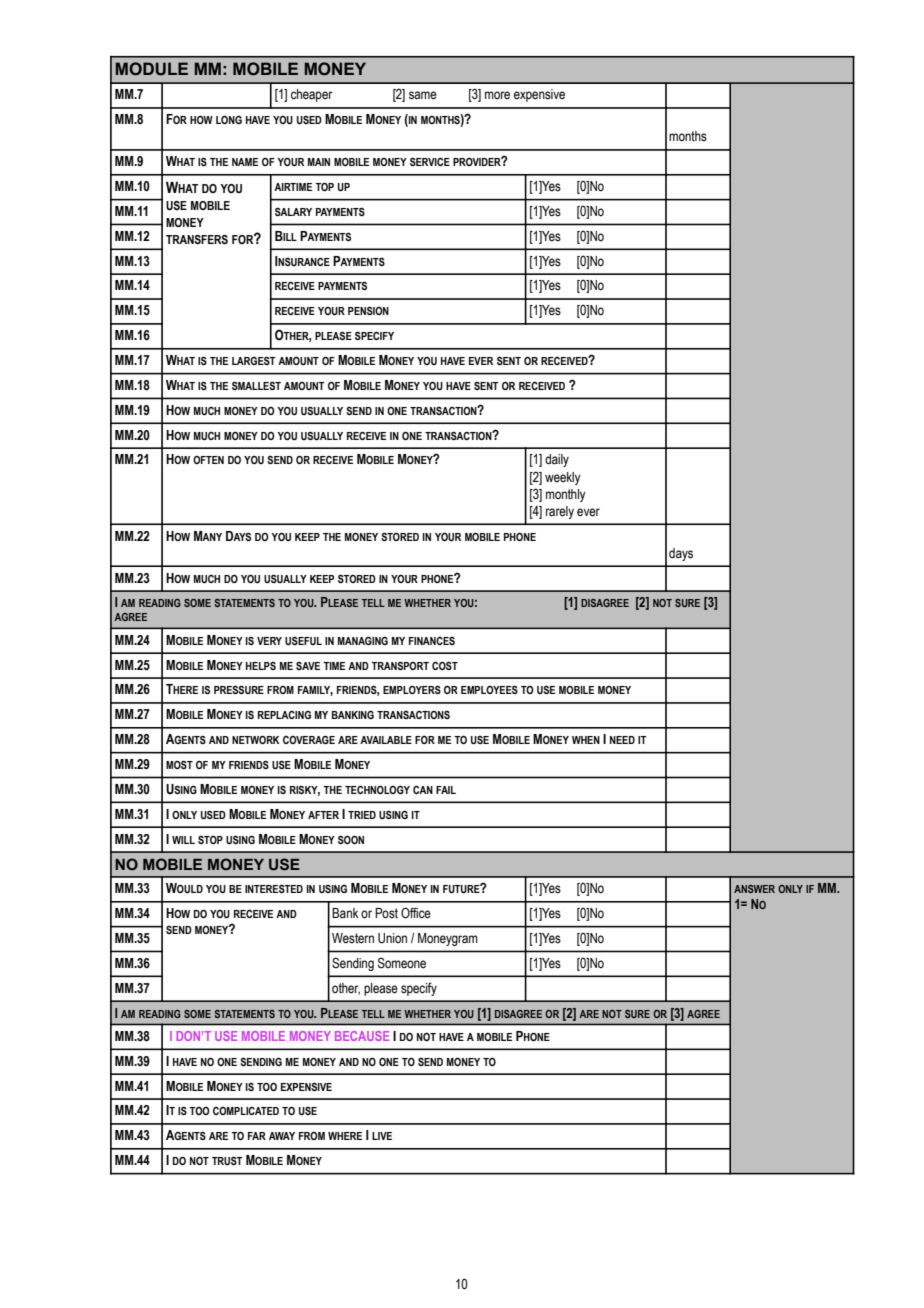  What do you see at coordinates (497, 95) in the screenshot?
I see `more` at bounding box center [497, 95].
